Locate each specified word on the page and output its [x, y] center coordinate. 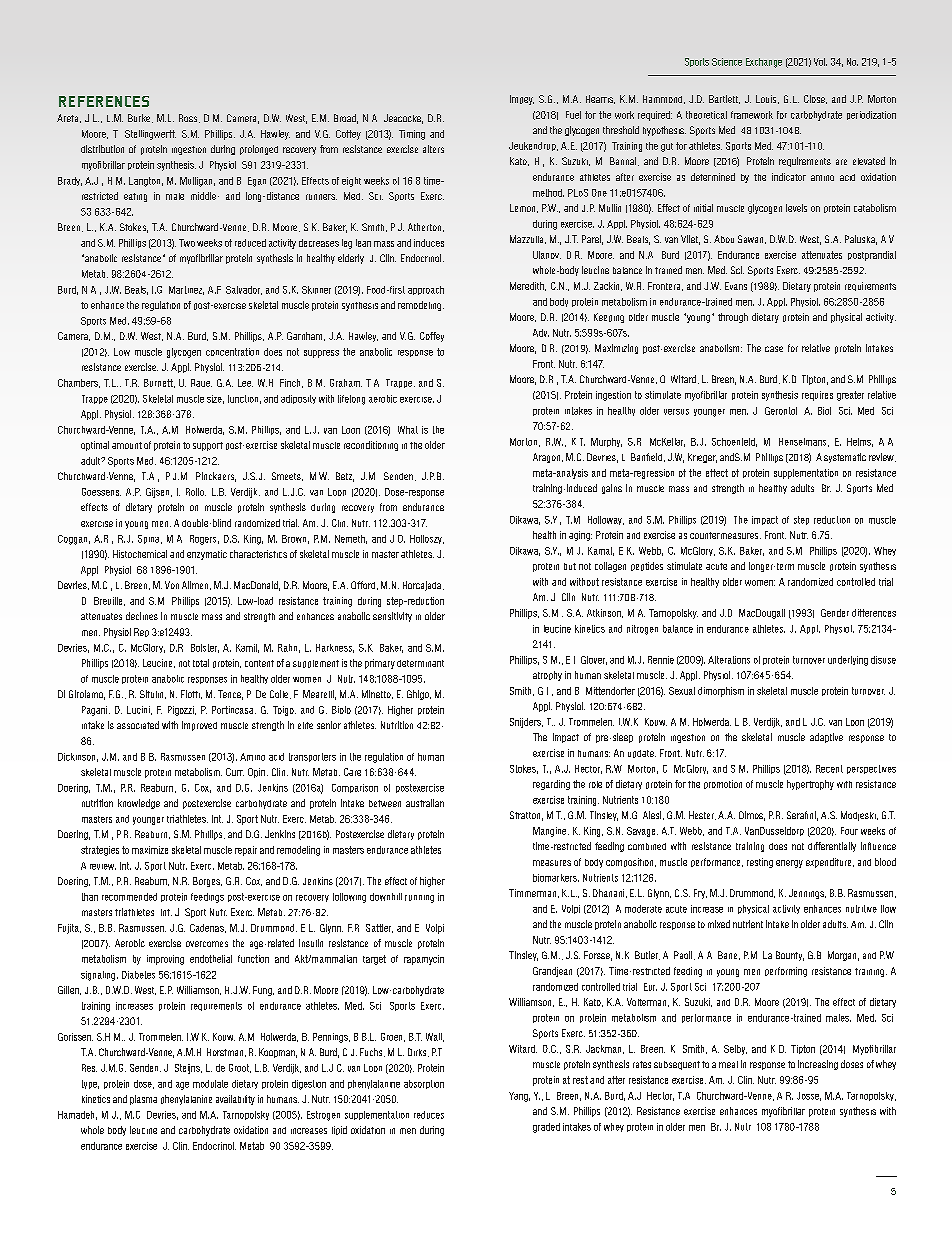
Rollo [196, 492]
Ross [189, 118]
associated [138, 725]
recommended [129, 897]
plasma [143, 1100]
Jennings [807, 894]
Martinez [186, 290]
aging [580, 536]
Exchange [764, 63]
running [419, 899]
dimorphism [721, 692]
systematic [845, 458]
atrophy [547, 676]
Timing [412, 135]
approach [426, 290]
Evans [736, 286]
